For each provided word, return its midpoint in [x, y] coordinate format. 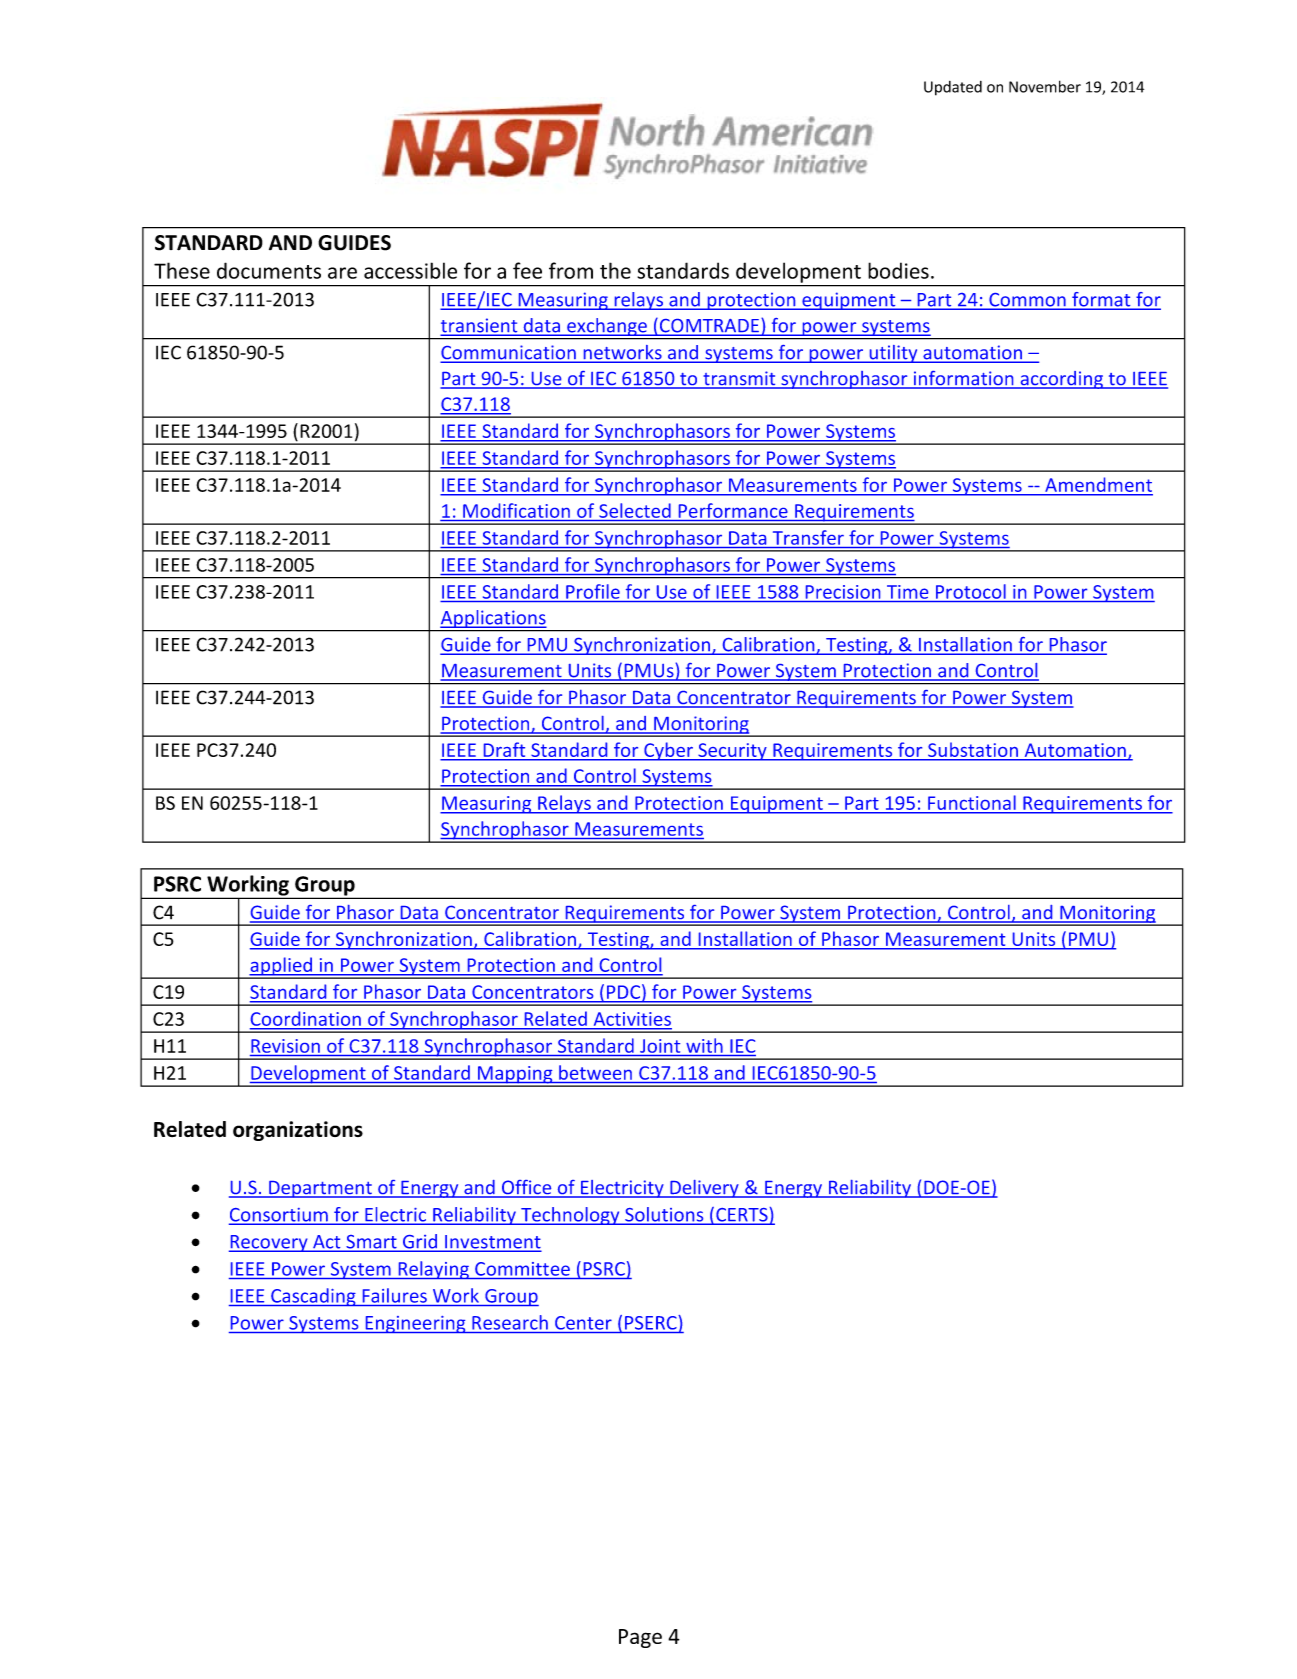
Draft [504, 750]
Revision [285, 1046]
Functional [971, 802]
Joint [660, 1046]
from [571, 270]
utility [893, 354]
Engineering [415, 1324]
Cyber [668, 751]
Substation [973, 750]
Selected [635, 510]
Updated [953, 88]
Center [583, 1323]
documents [269, 270]
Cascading [313, 1297]
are [342, 273]
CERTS [742, 1216]
